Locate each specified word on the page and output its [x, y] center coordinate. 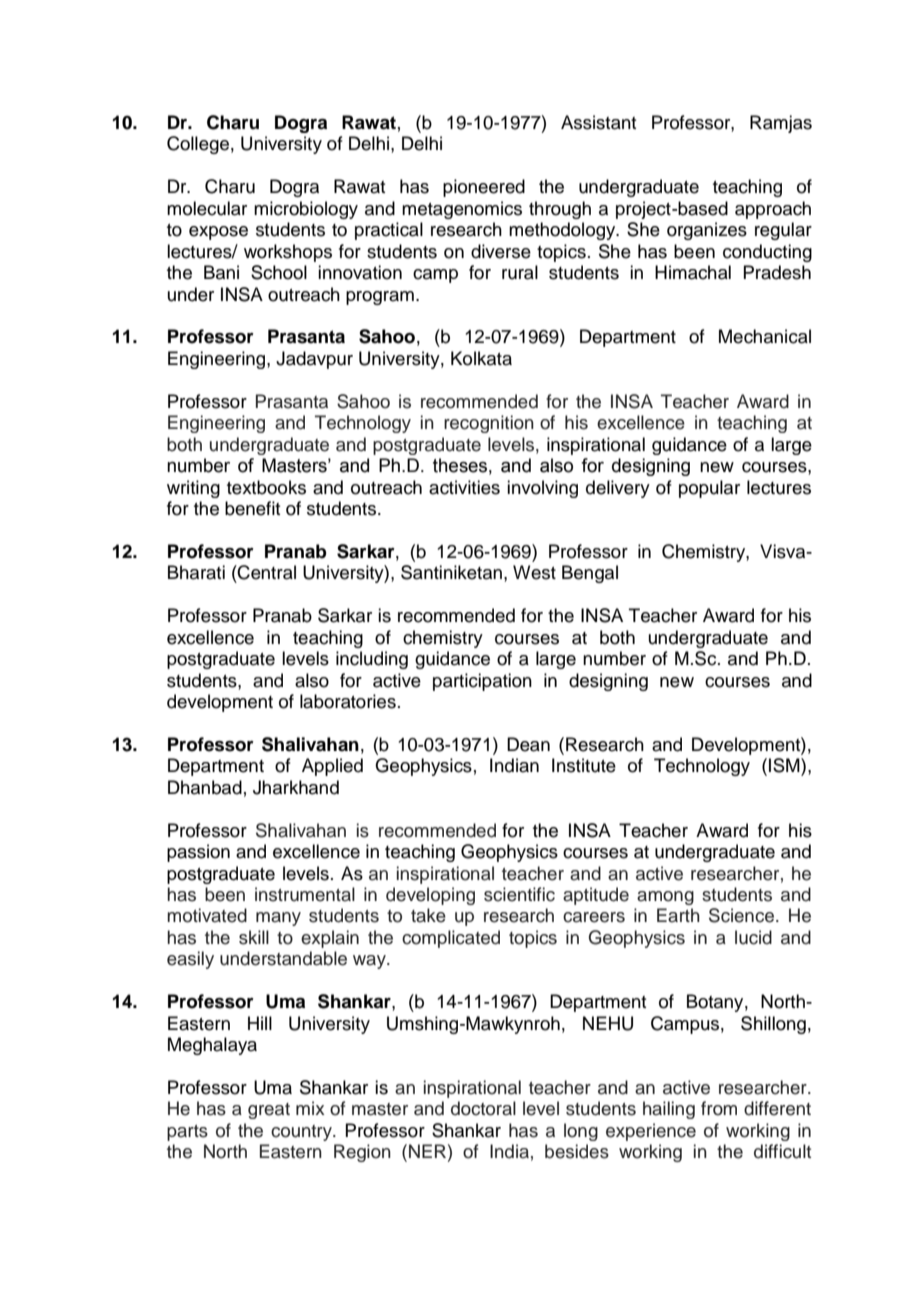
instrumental [305, 894]
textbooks [266, 487]
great [269, 1111]
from [719, 1108]
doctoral [483, 1108]
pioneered [484, 188]
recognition [489, 424]
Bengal [590, 574]
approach [773, 210]
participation [482, 682]
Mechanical [765, 336]
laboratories [348, 701]
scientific [519, 894]
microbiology [306, 210]
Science [741, 915]
